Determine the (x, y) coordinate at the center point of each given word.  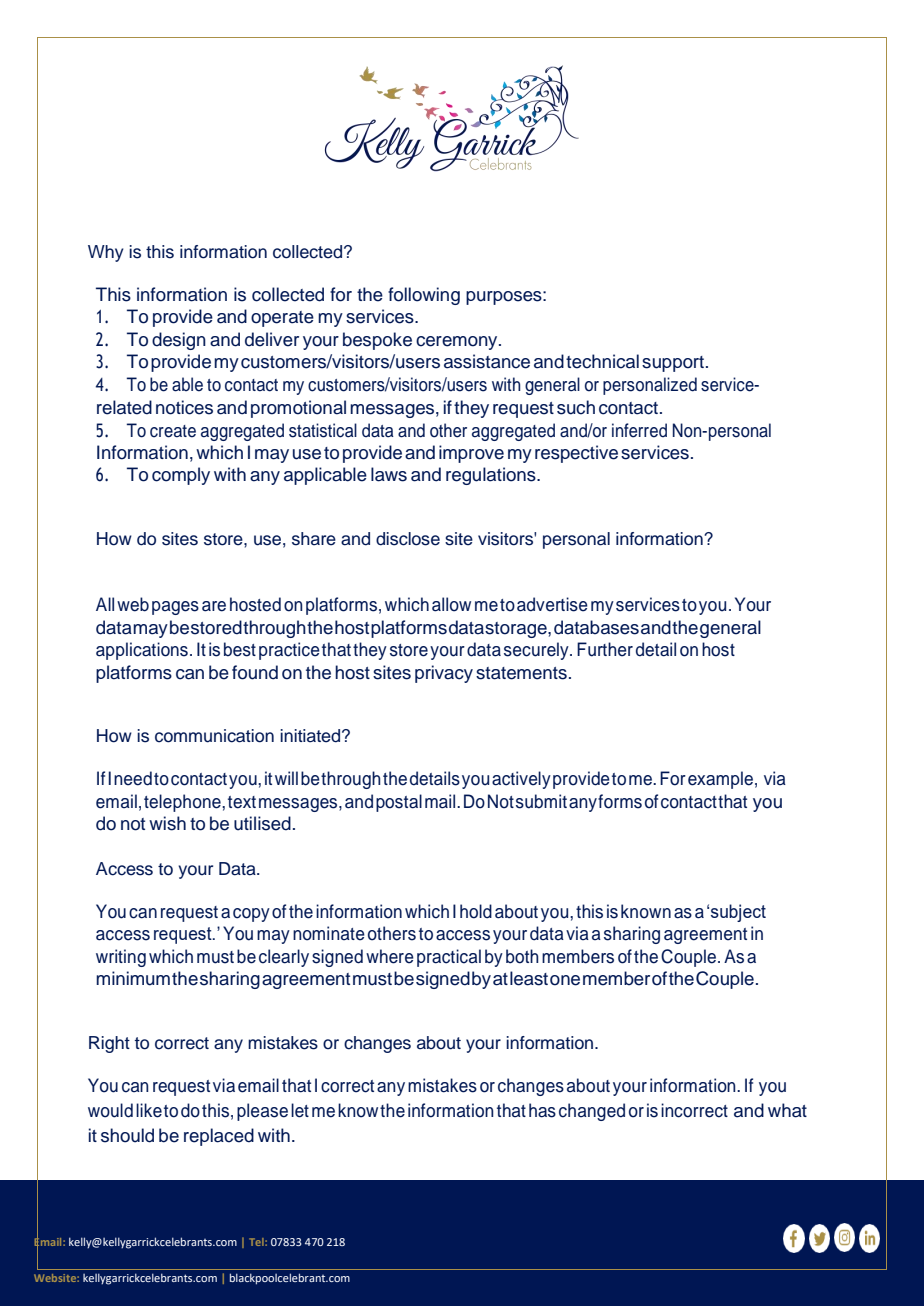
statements (521, 673)
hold (476, 911)
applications (142, 651)
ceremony (458, 343)
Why (106, 253)
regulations (492, 476)
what (787, 1110)
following (424, 296)
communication (214, 736)
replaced (219, 1137)
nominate (329, 933)
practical (449, 958)
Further (605, 649)
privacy (444, 674)
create (173, 431)
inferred (639, 430)
